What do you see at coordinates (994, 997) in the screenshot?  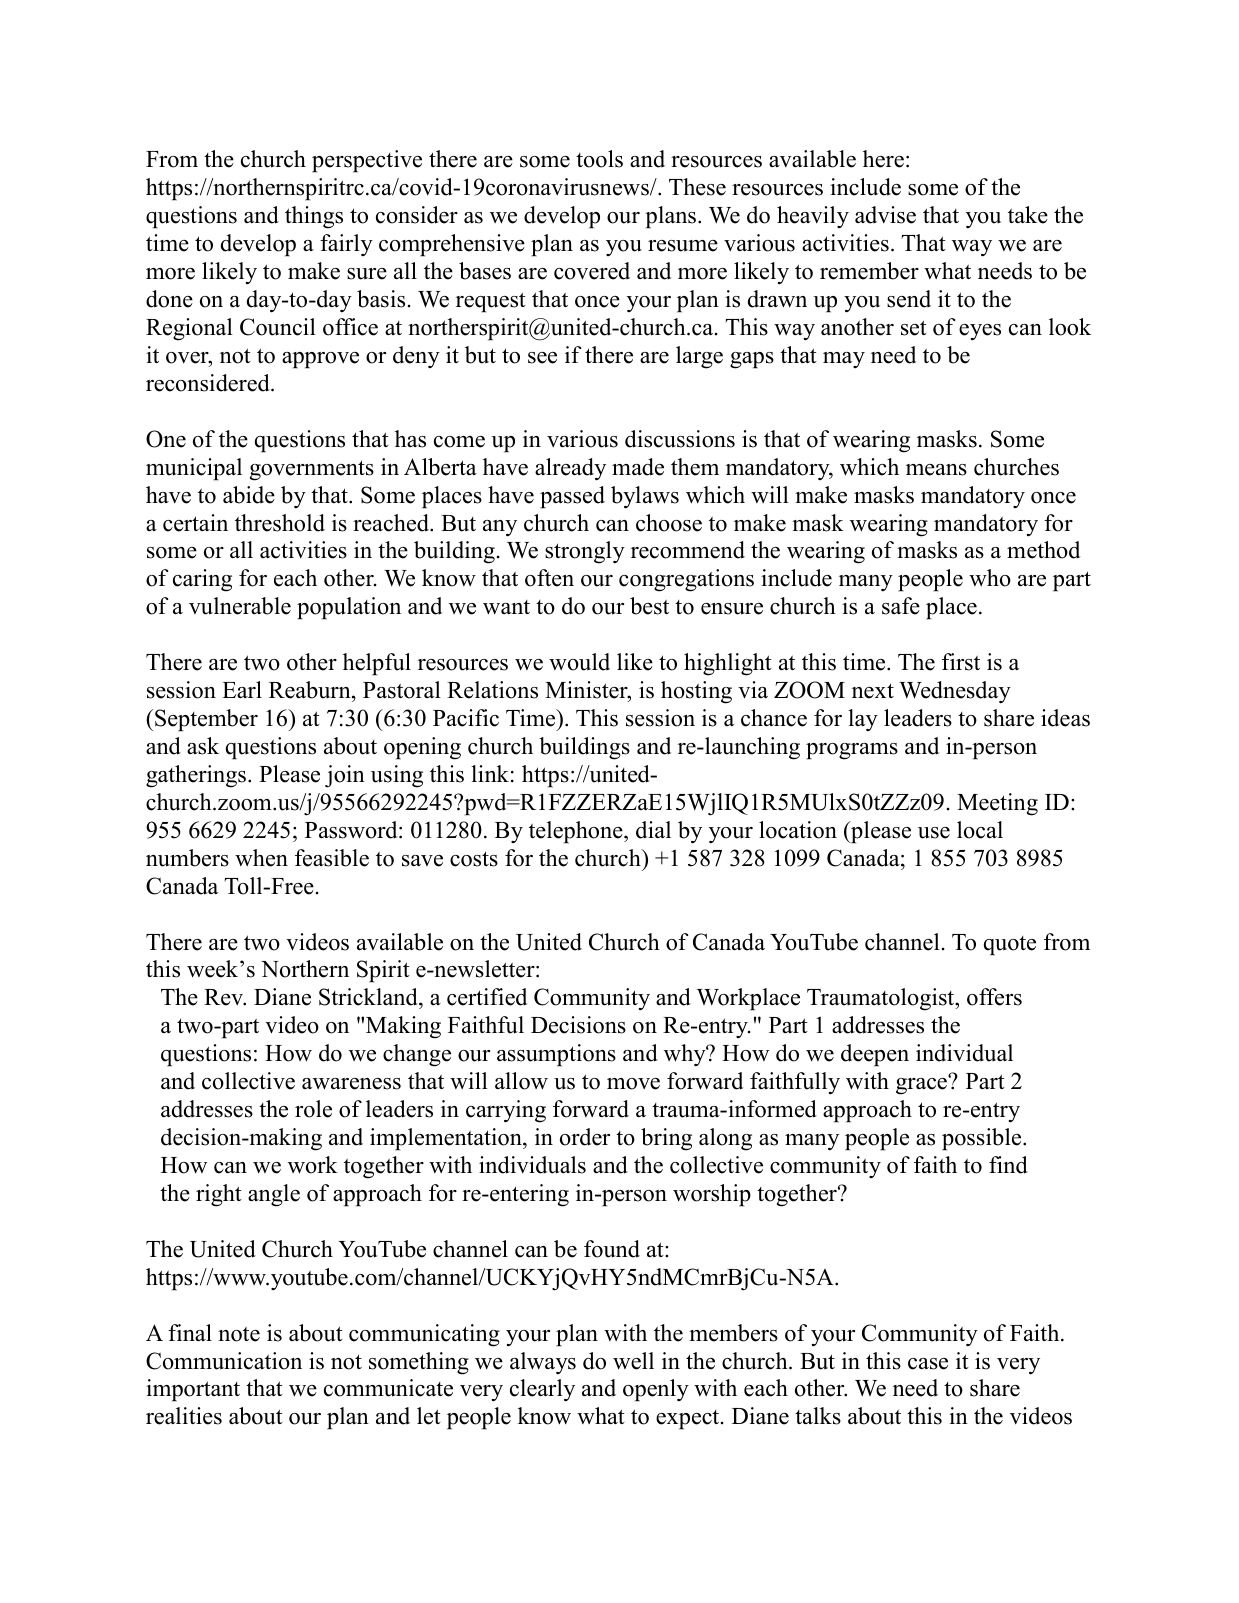 I see `offers` at bounding box center [994, 997].
